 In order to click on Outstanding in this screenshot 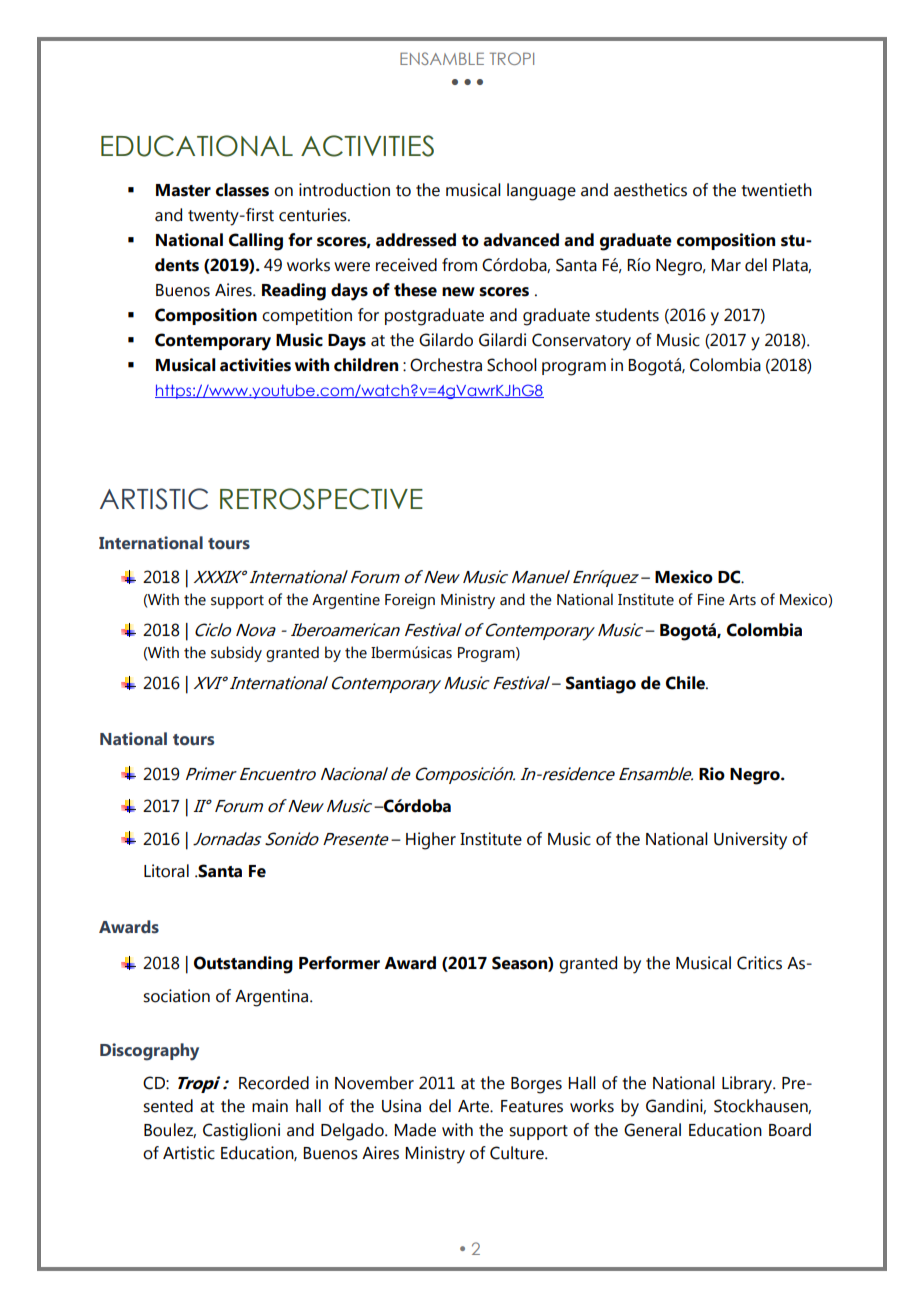, I will do `click(243, 965)`.
